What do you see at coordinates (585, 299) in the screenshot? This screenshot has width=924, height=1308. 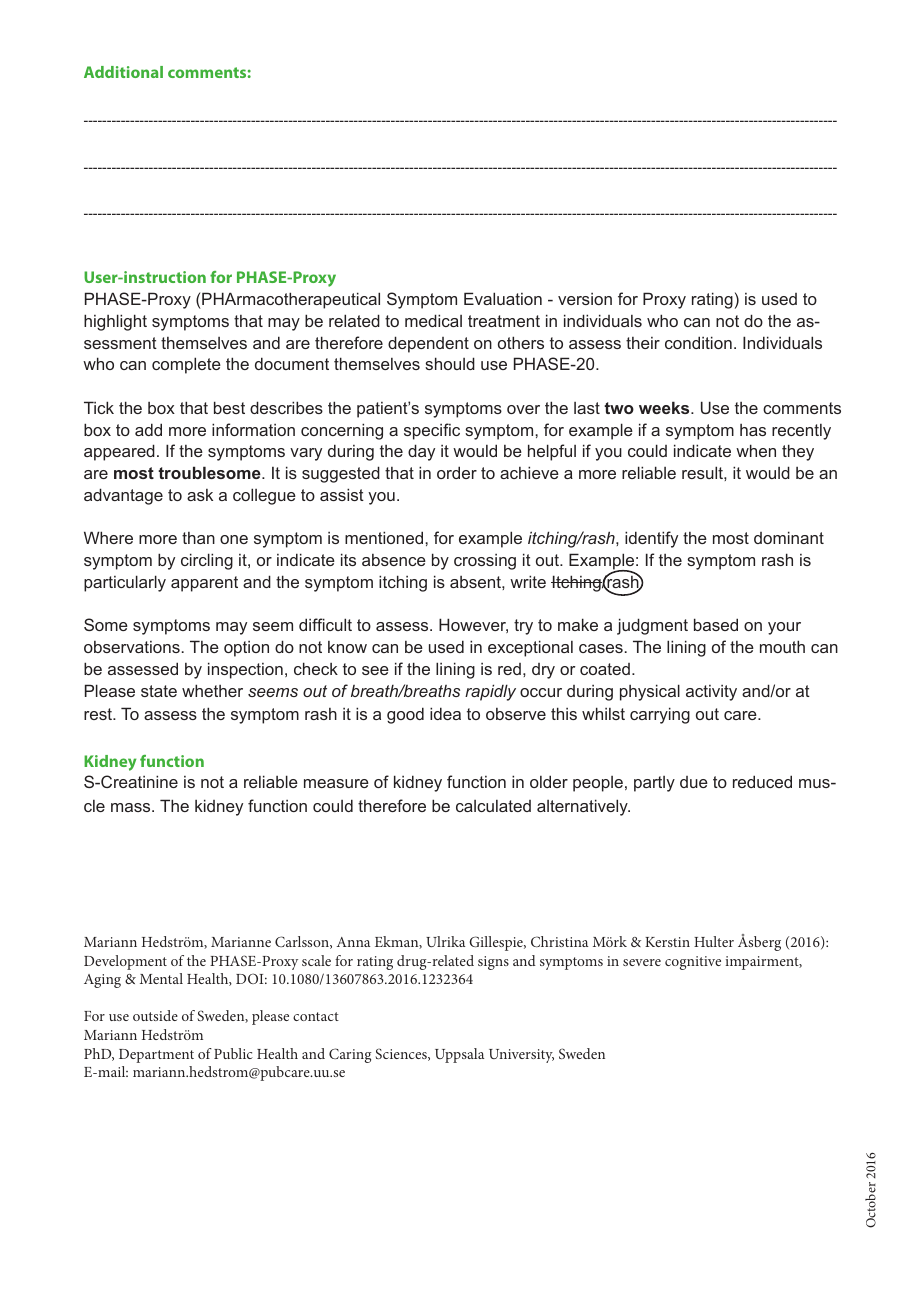 I see `version` at bounding box center [585, 299].
